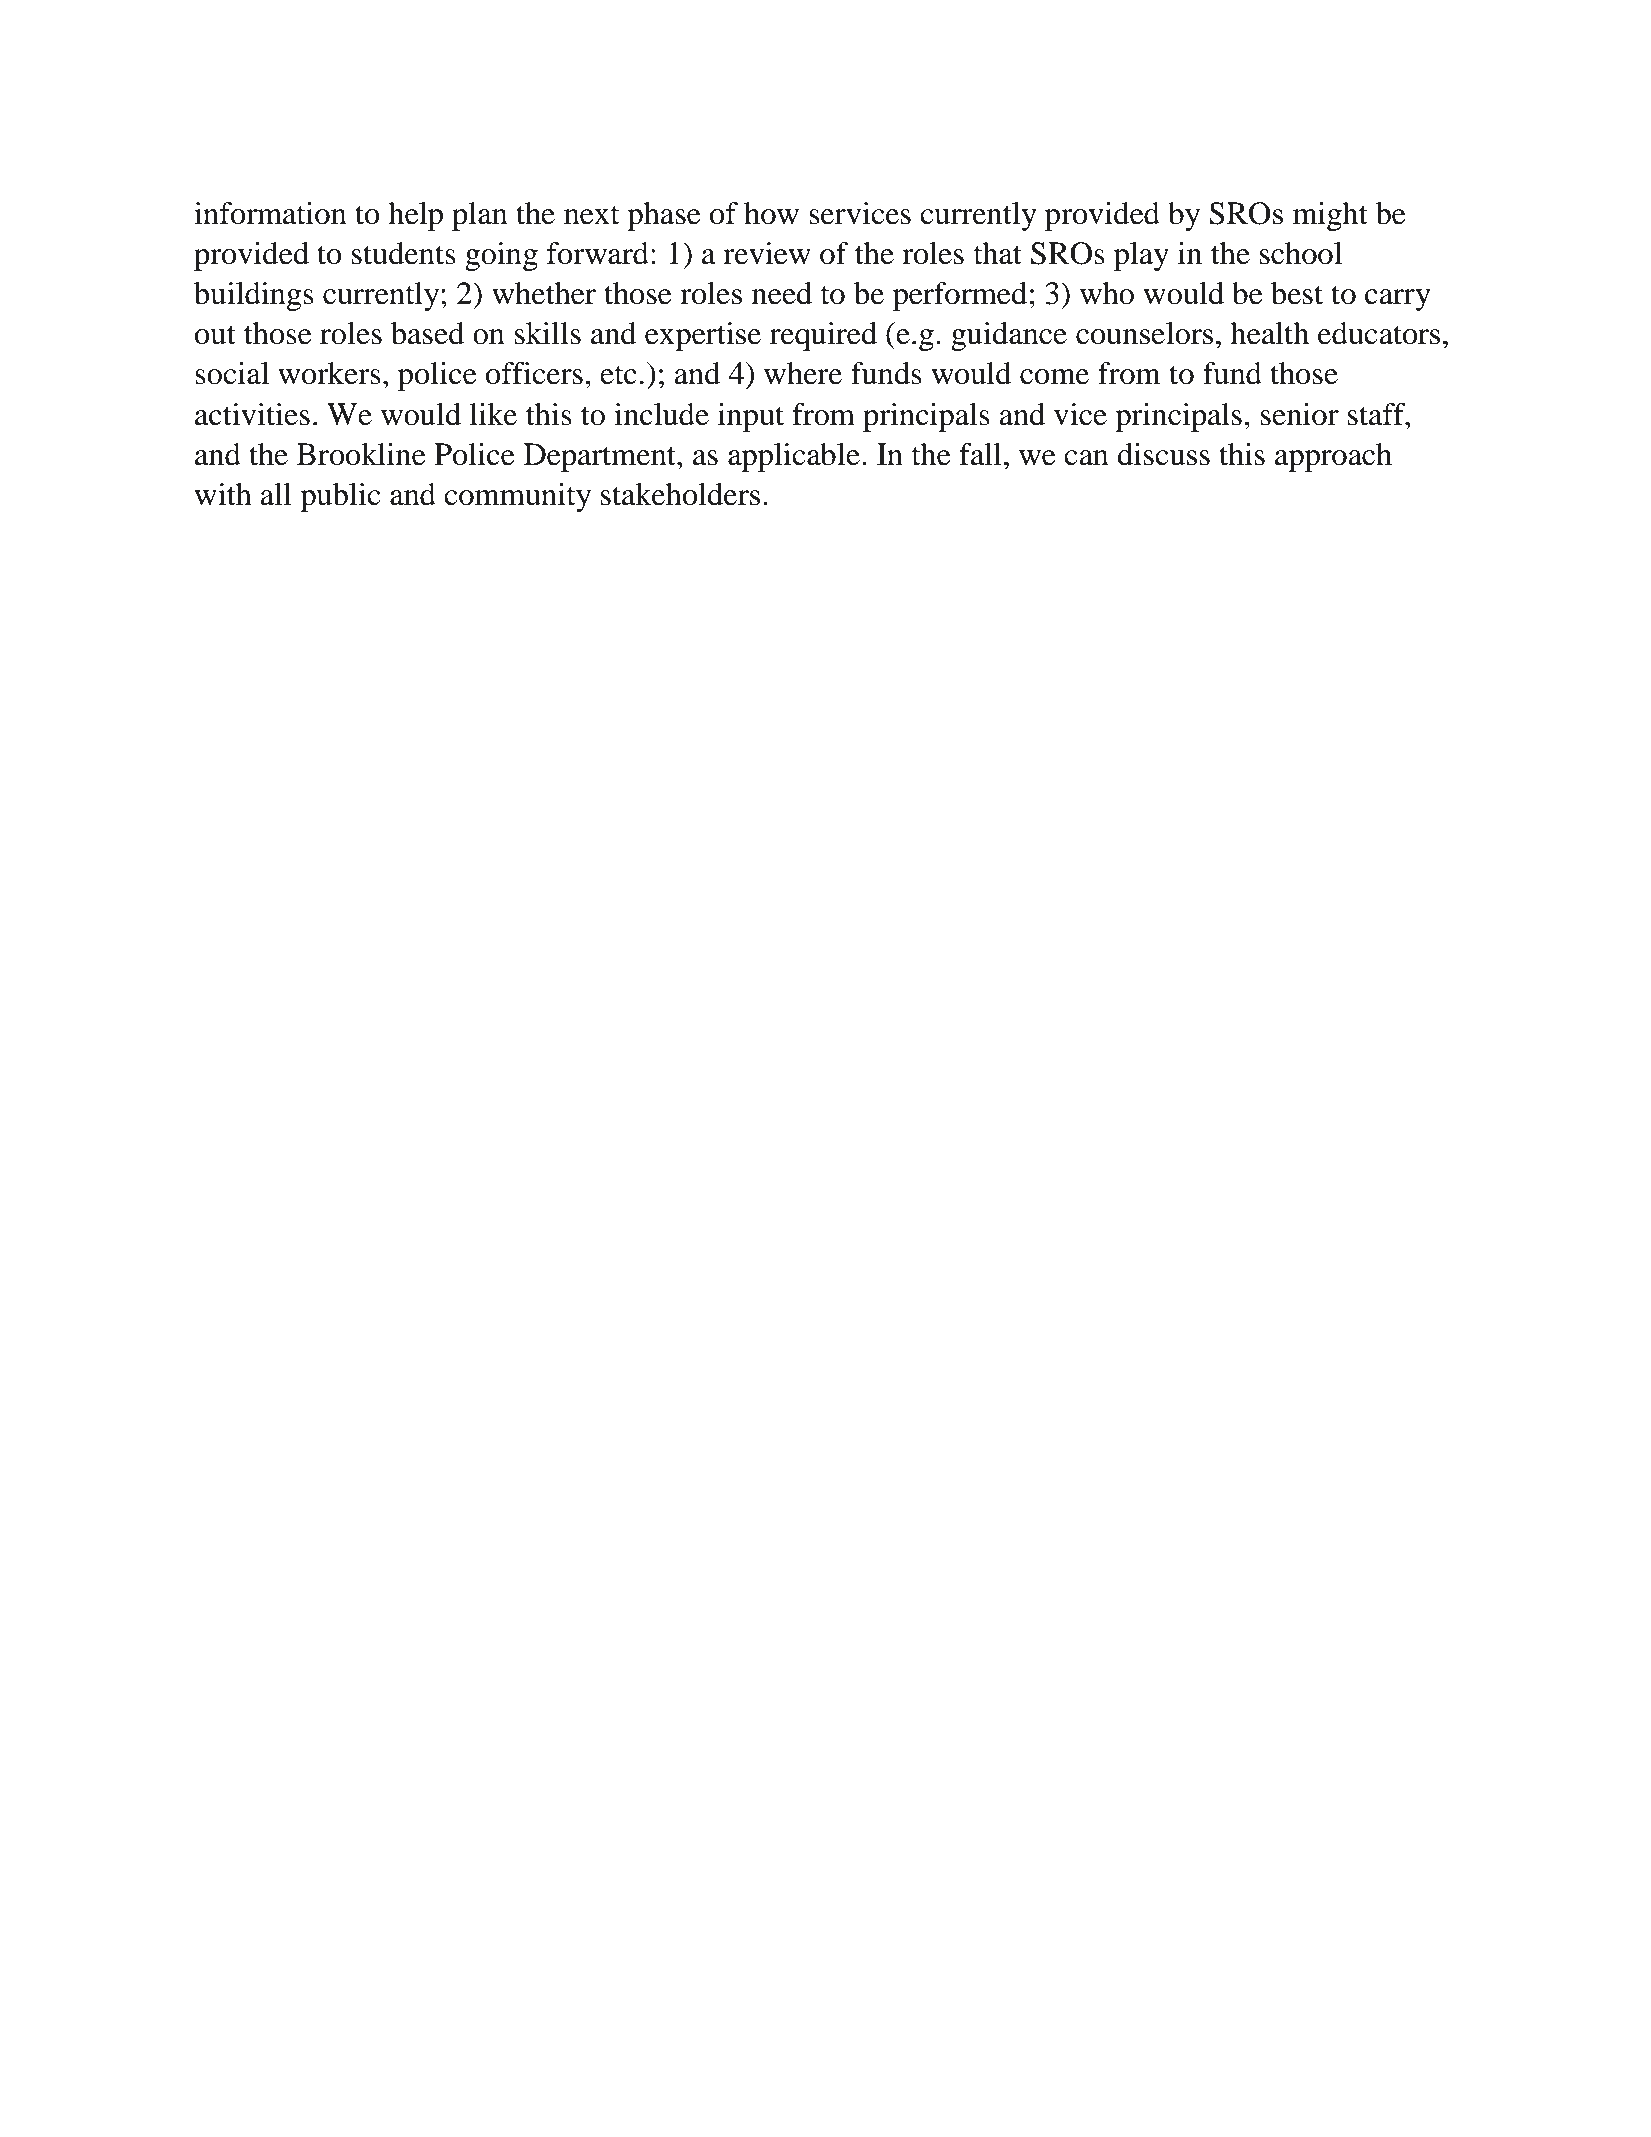 This screenshot has height=2137, width=1651. I want to click on senior, so click(1300, 414).
